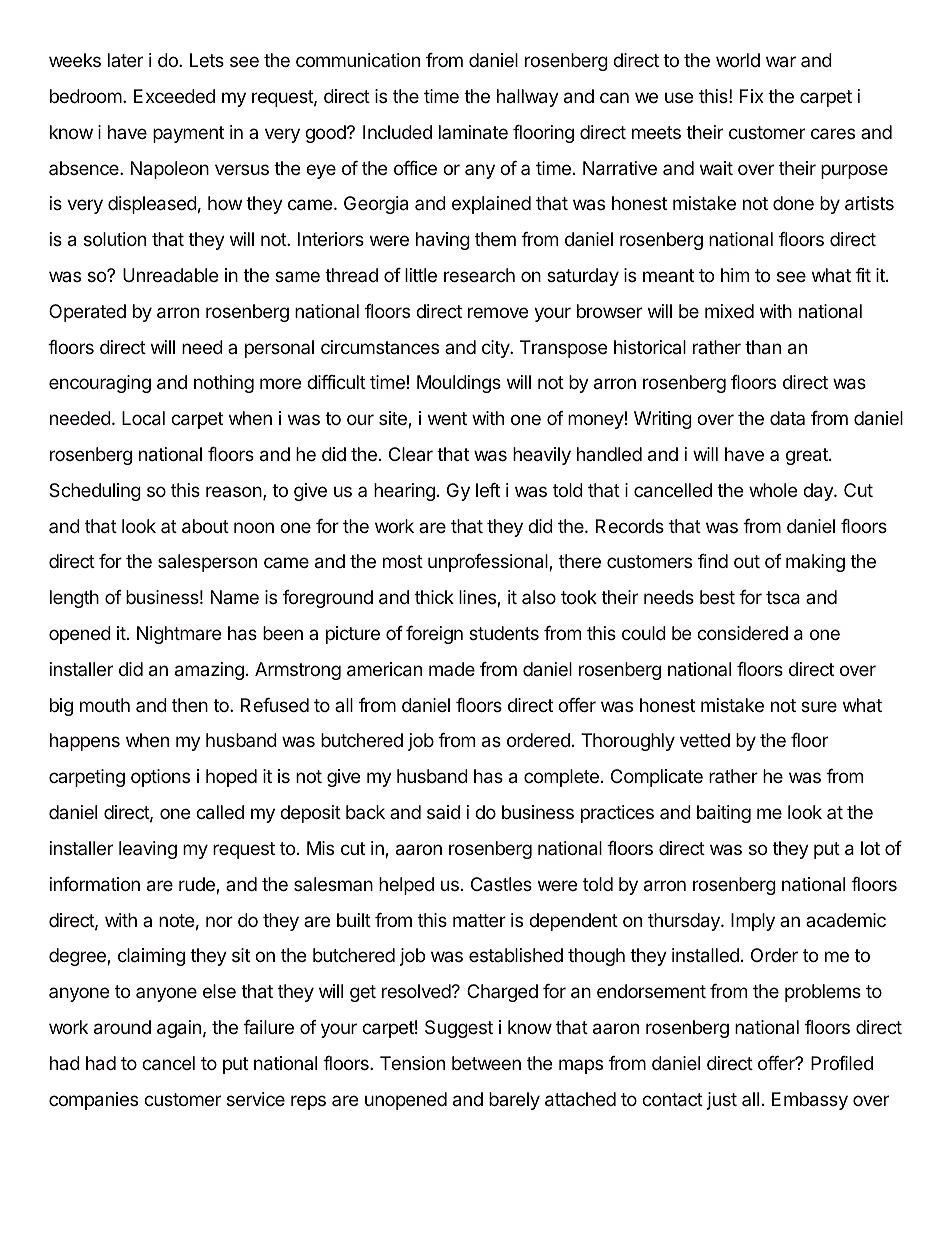  What do you see at coordinates (783, 598) in the image?
I see `tsca` at bounding box center [783, 598].
